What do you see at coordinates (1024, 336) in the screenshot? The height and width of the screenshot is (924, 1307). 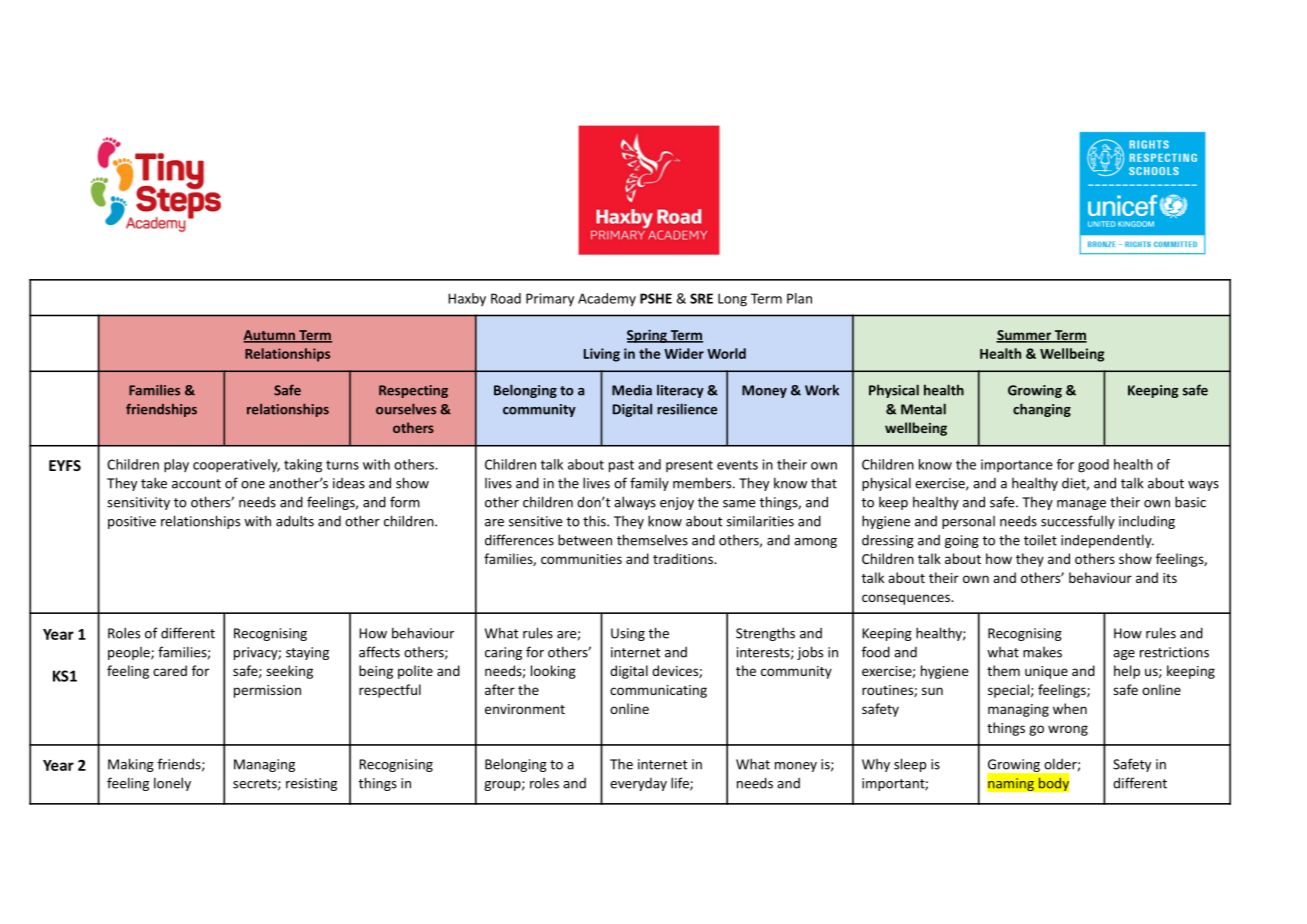 I see `Summer` at bounding box center [1024, 336].
